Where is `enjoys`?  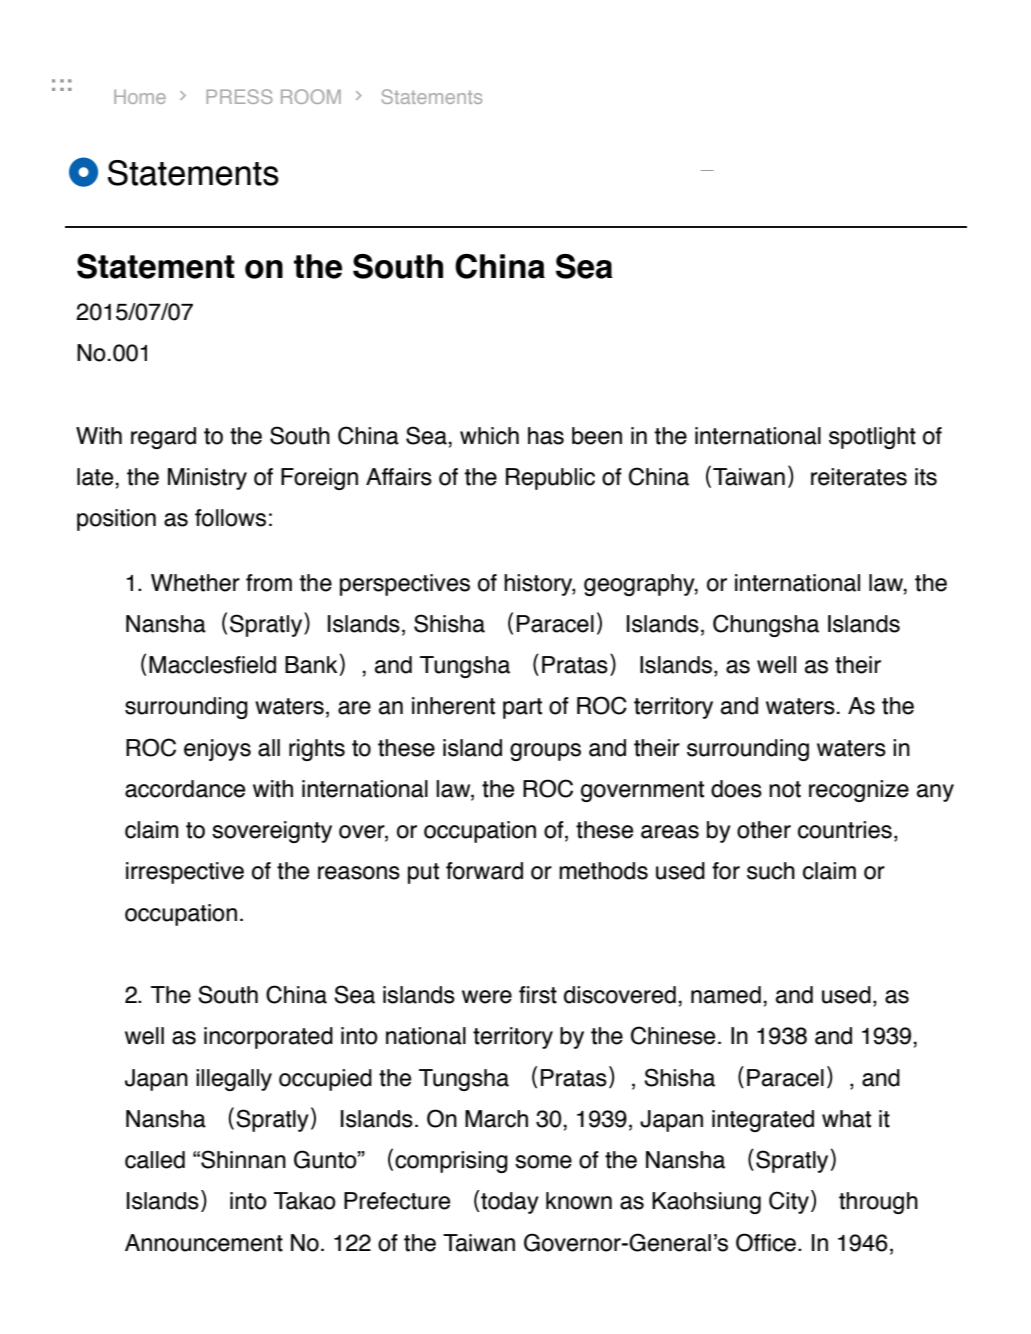
enjoys is located at coordinates (217, 750).
